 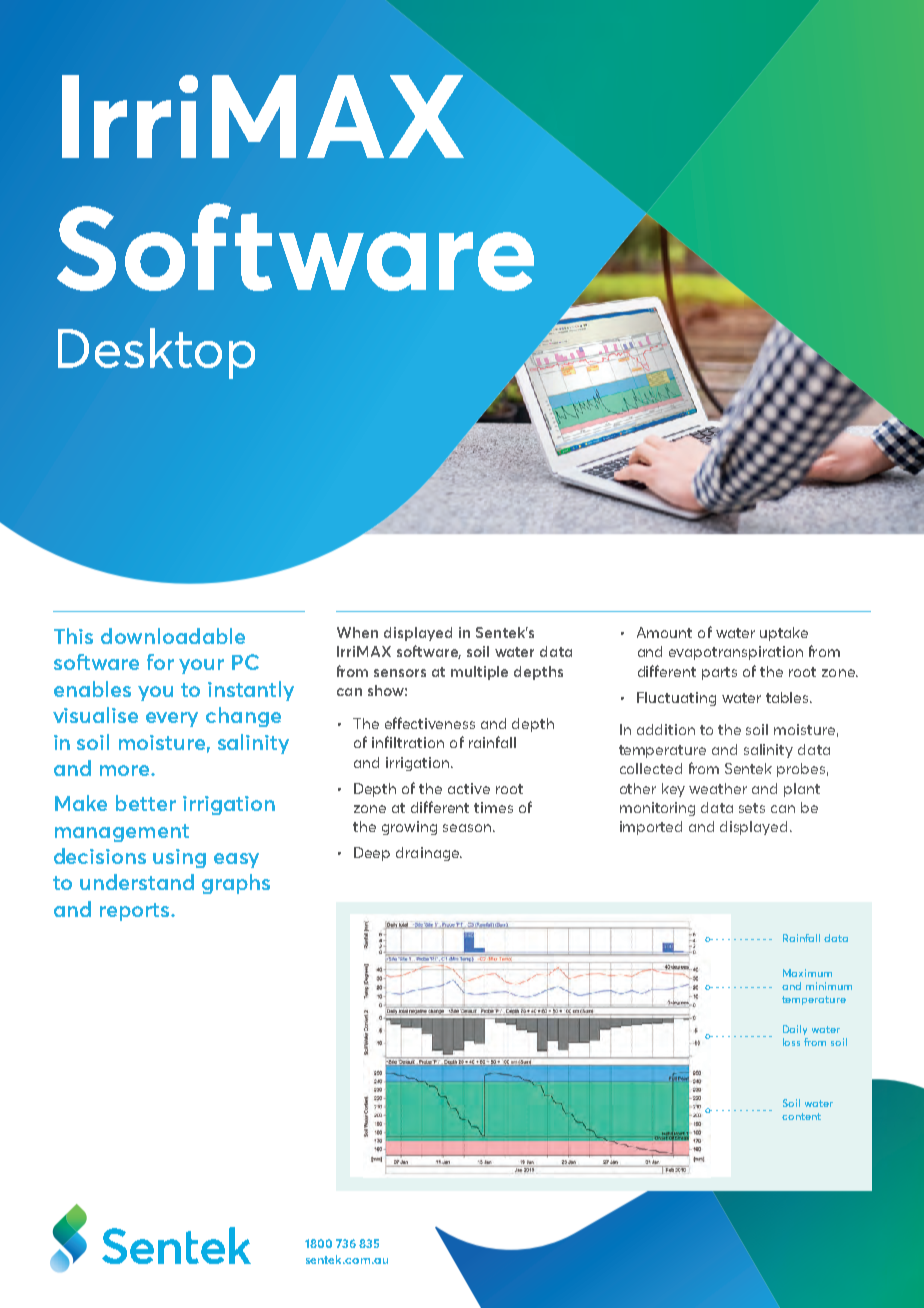 I want to click on effectiveness, so click(x=430, y=723).
